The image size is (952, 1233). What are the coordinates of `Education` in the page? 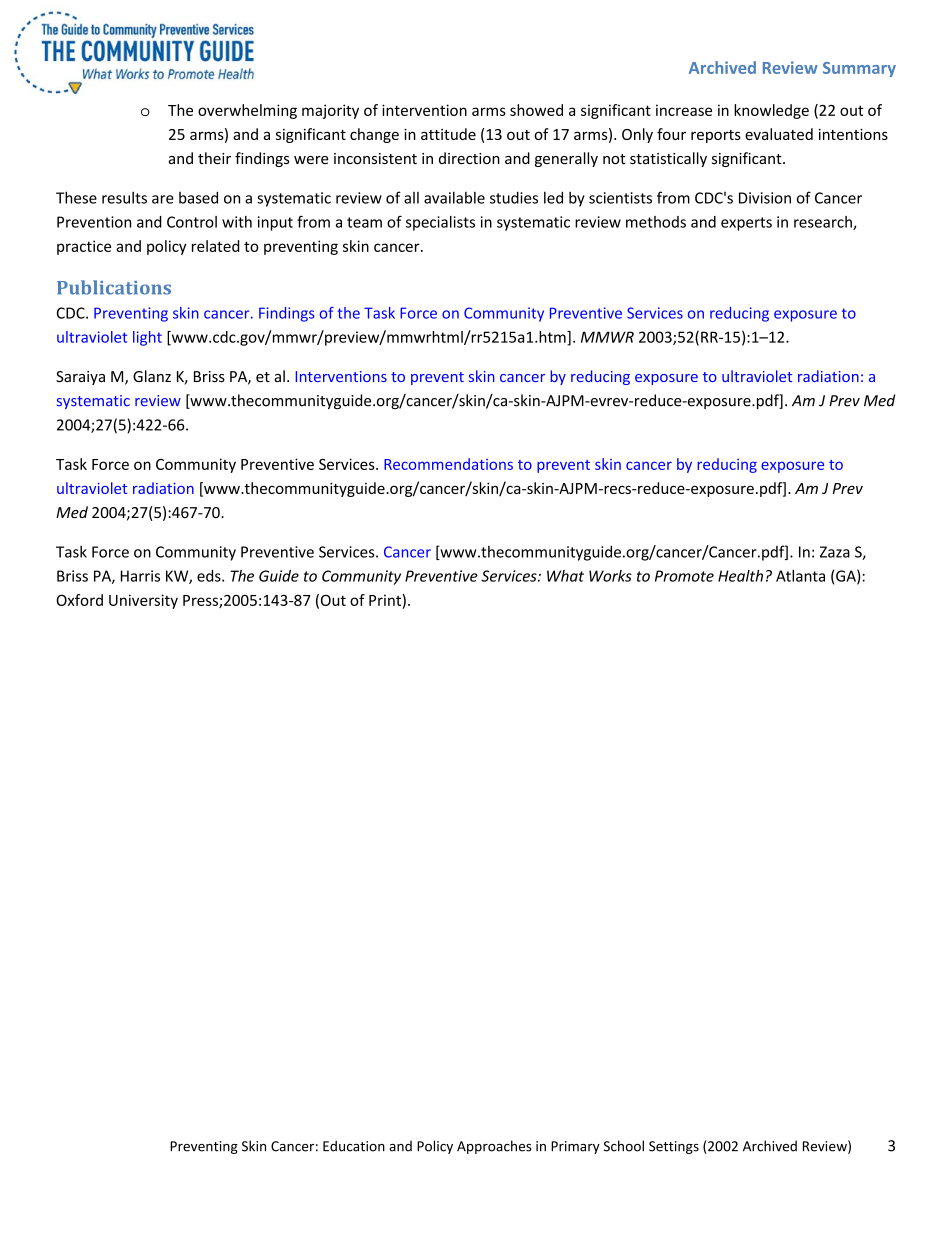 It's located at (354, 1146).
